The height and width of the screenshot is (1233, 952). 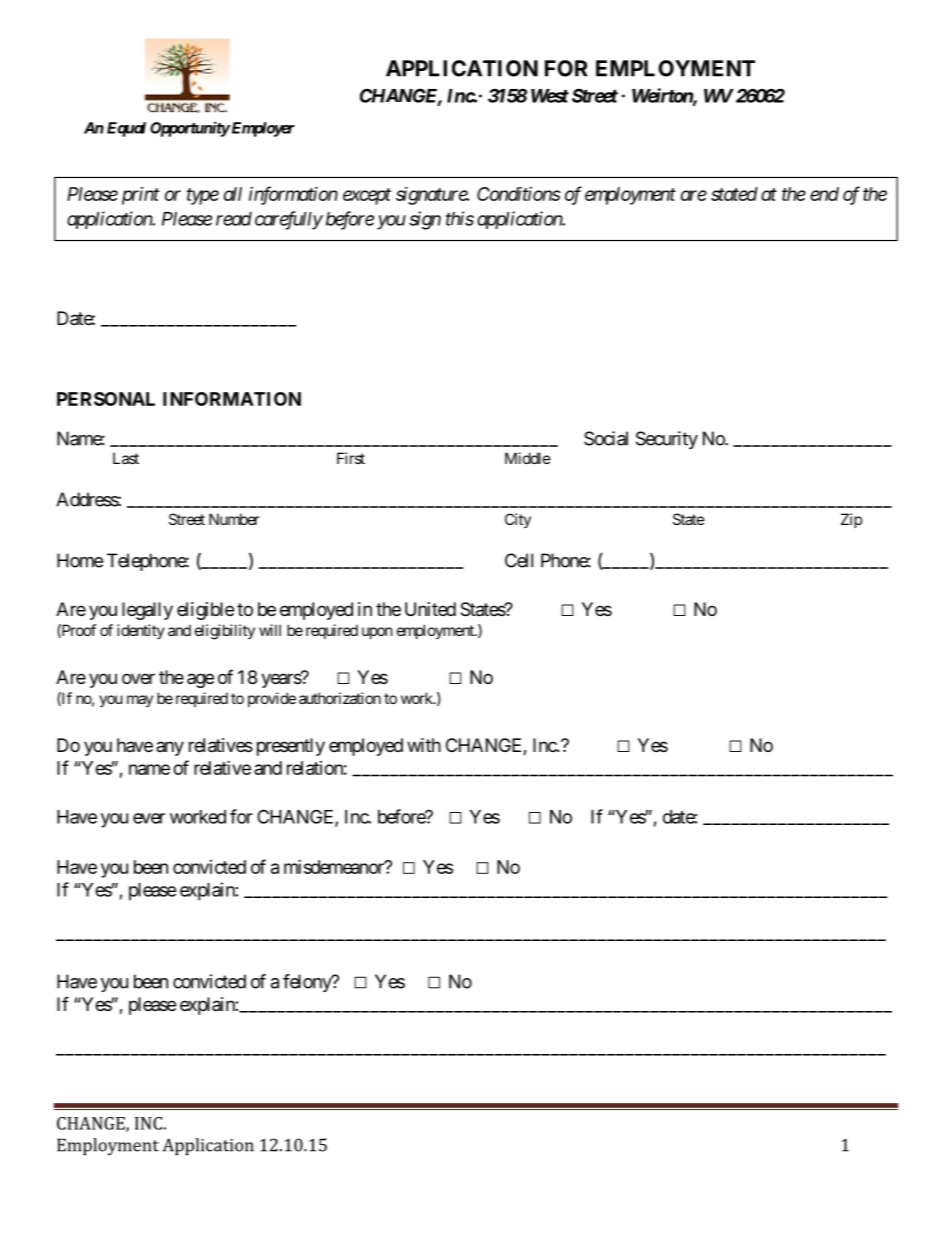 What do you see at coordinates (126, 129) in the screenshot?
I see `Equal` at bounding box center [126, 129].
